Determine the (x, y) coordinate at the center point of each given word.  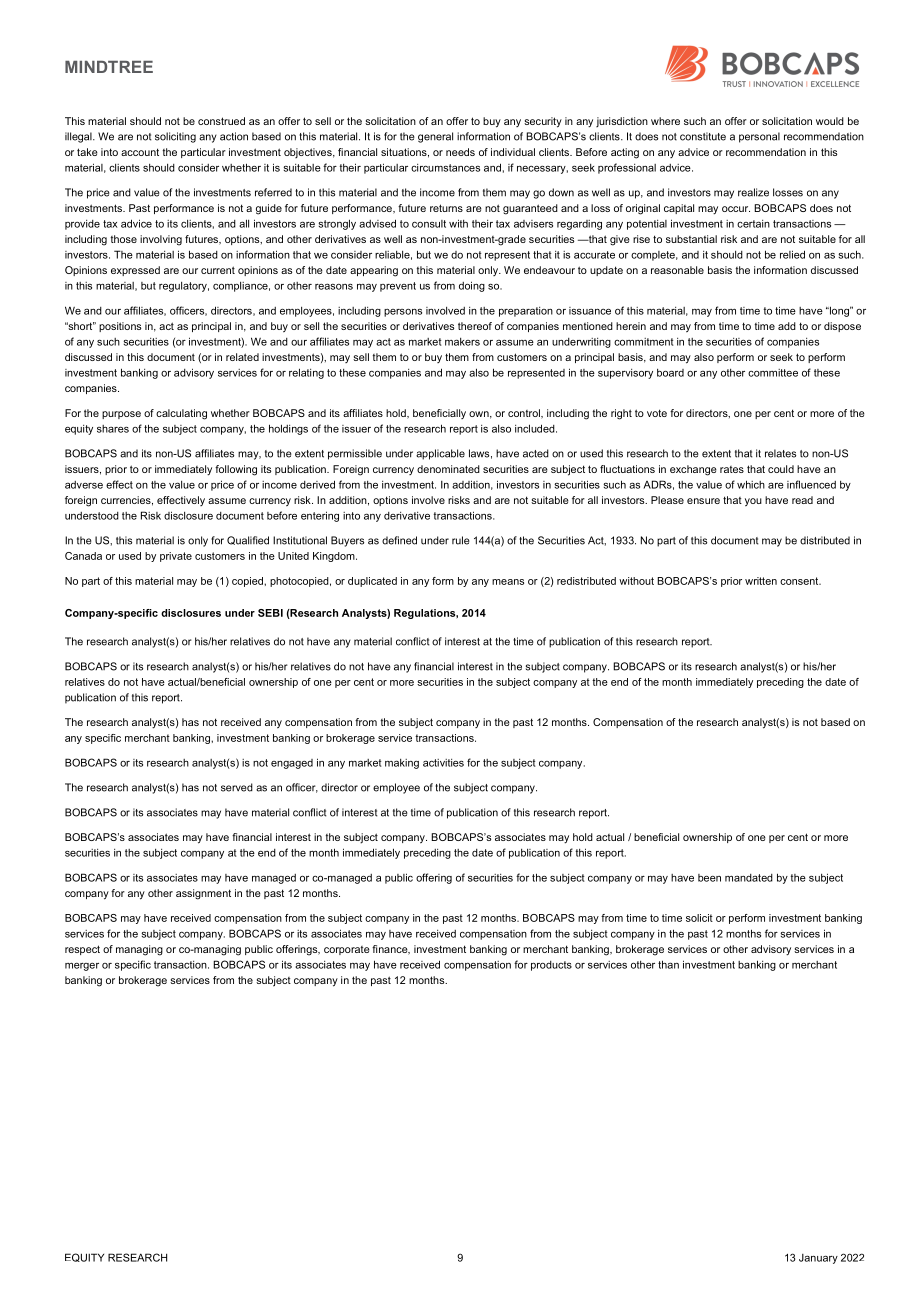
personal (759, 137)
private (176, 557)
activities (443, 763)
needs (460, 152)
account (140, 152)
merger (82, 967)
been (709, 878)
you (753, 502)
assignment (203, 894)
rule (461, 540)
